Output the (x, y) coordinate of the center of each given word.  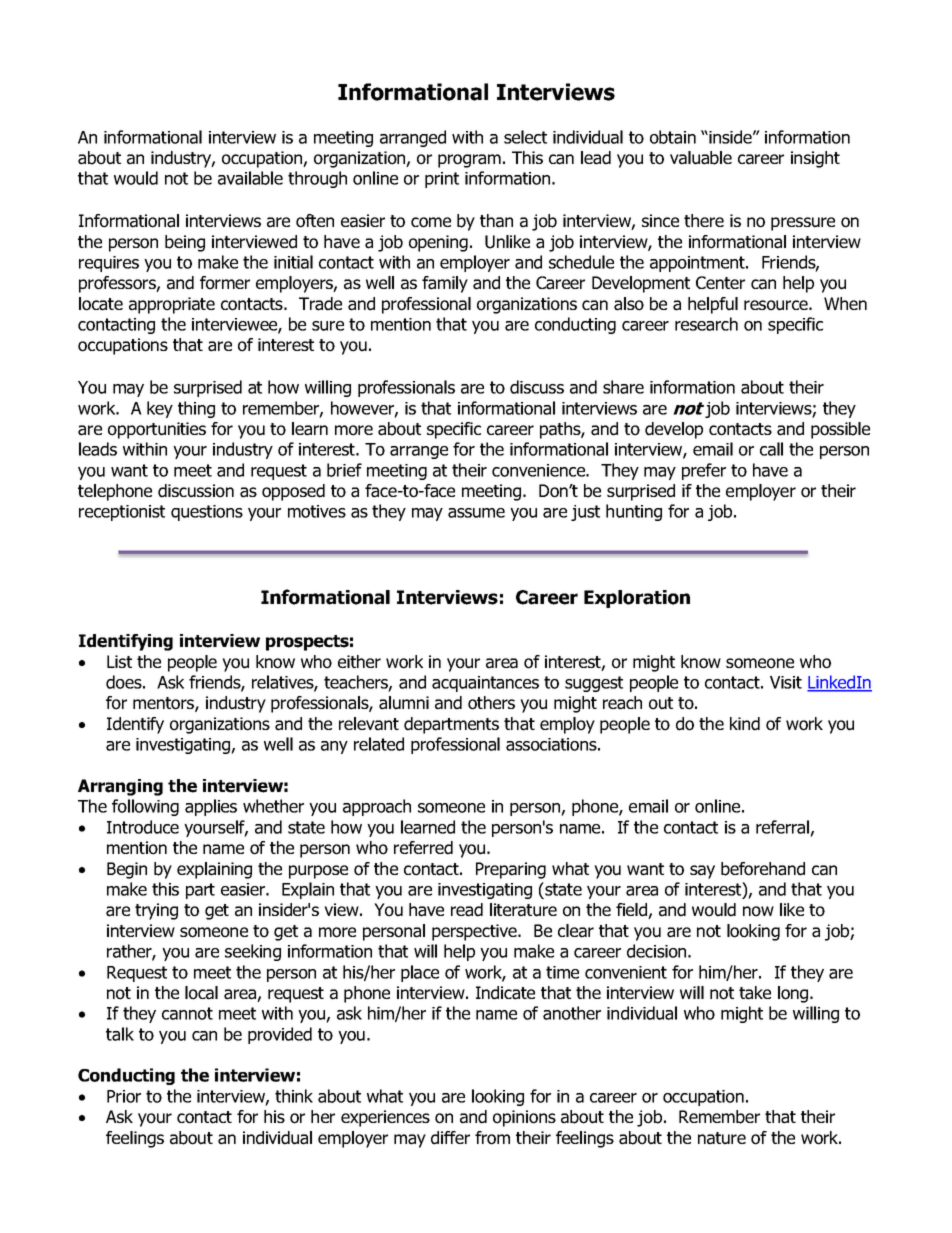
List (119, 661)
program (469, 161)
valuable (701, 158)
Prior (124, 1096)
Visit (786, 682)
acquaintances (485, 684)
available (250, 178)
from (492, 1138)
